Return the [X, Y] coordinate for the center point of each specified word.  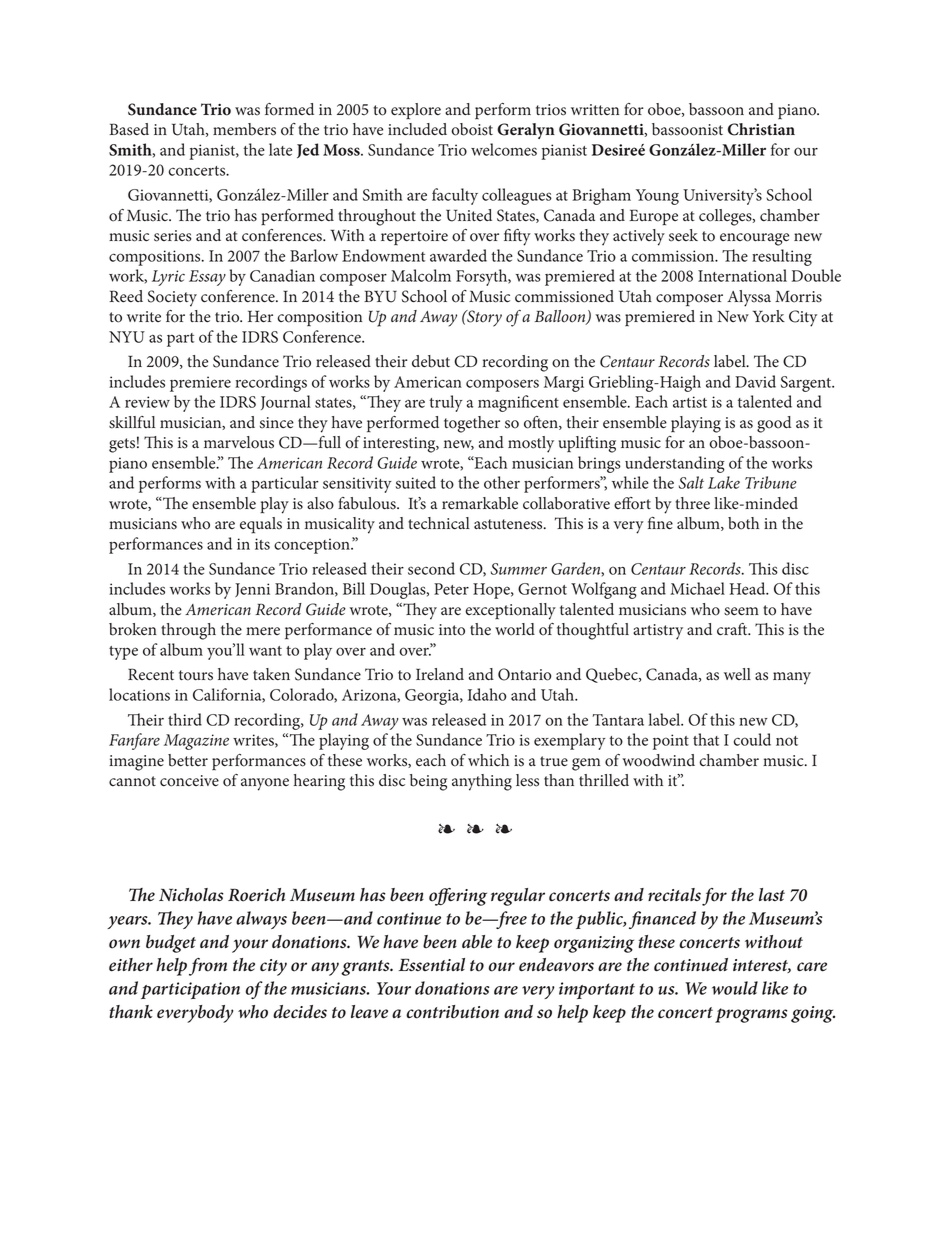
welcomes [504, 149]
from [208, 967]
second [431, 568]
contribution [452, 1012]
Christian [761, 129]
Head [749, 588]
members [244, 129]
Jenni [252, 590]
